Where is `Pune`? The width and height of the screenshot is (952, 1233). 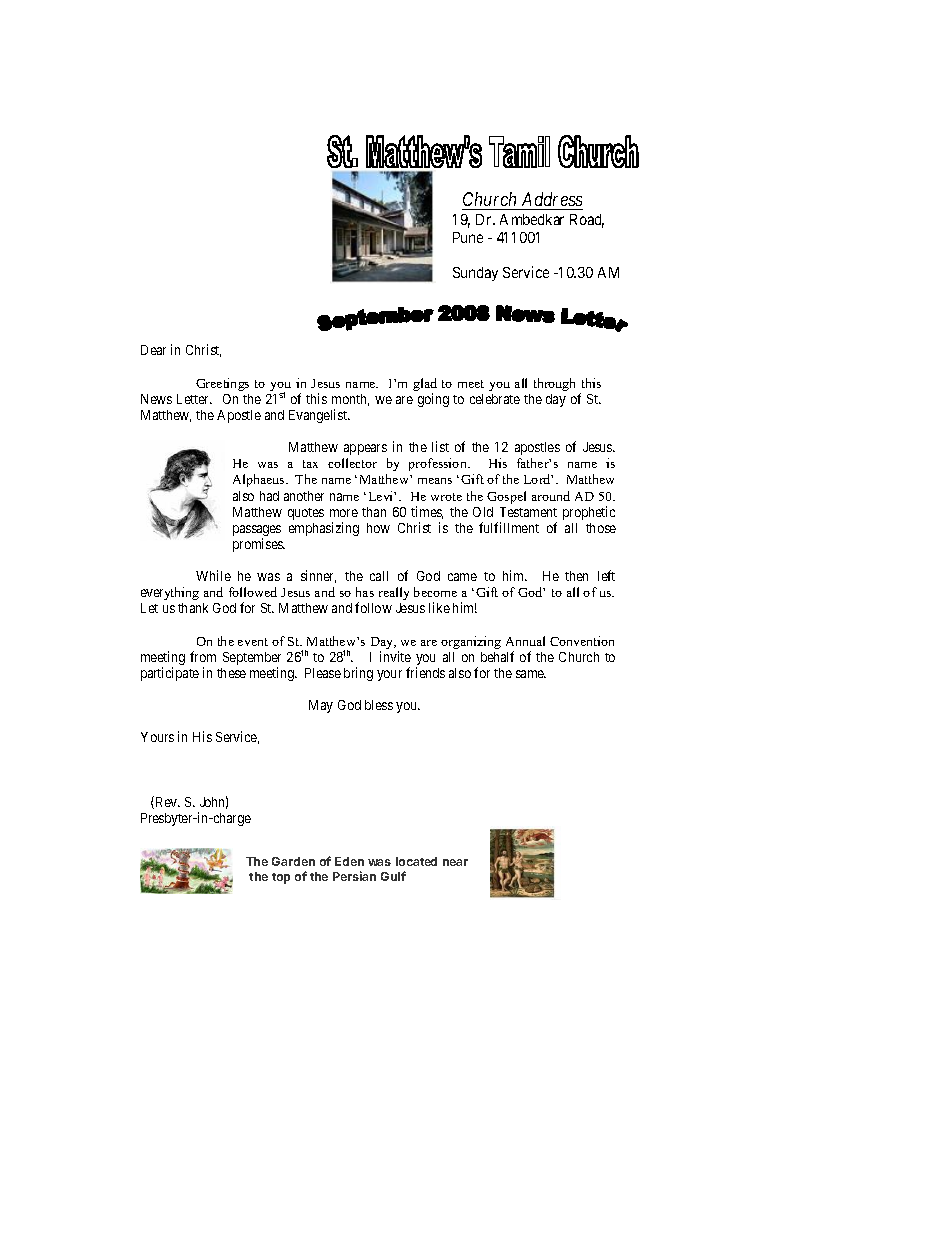
Pune is located at coordinates (468, 237).
